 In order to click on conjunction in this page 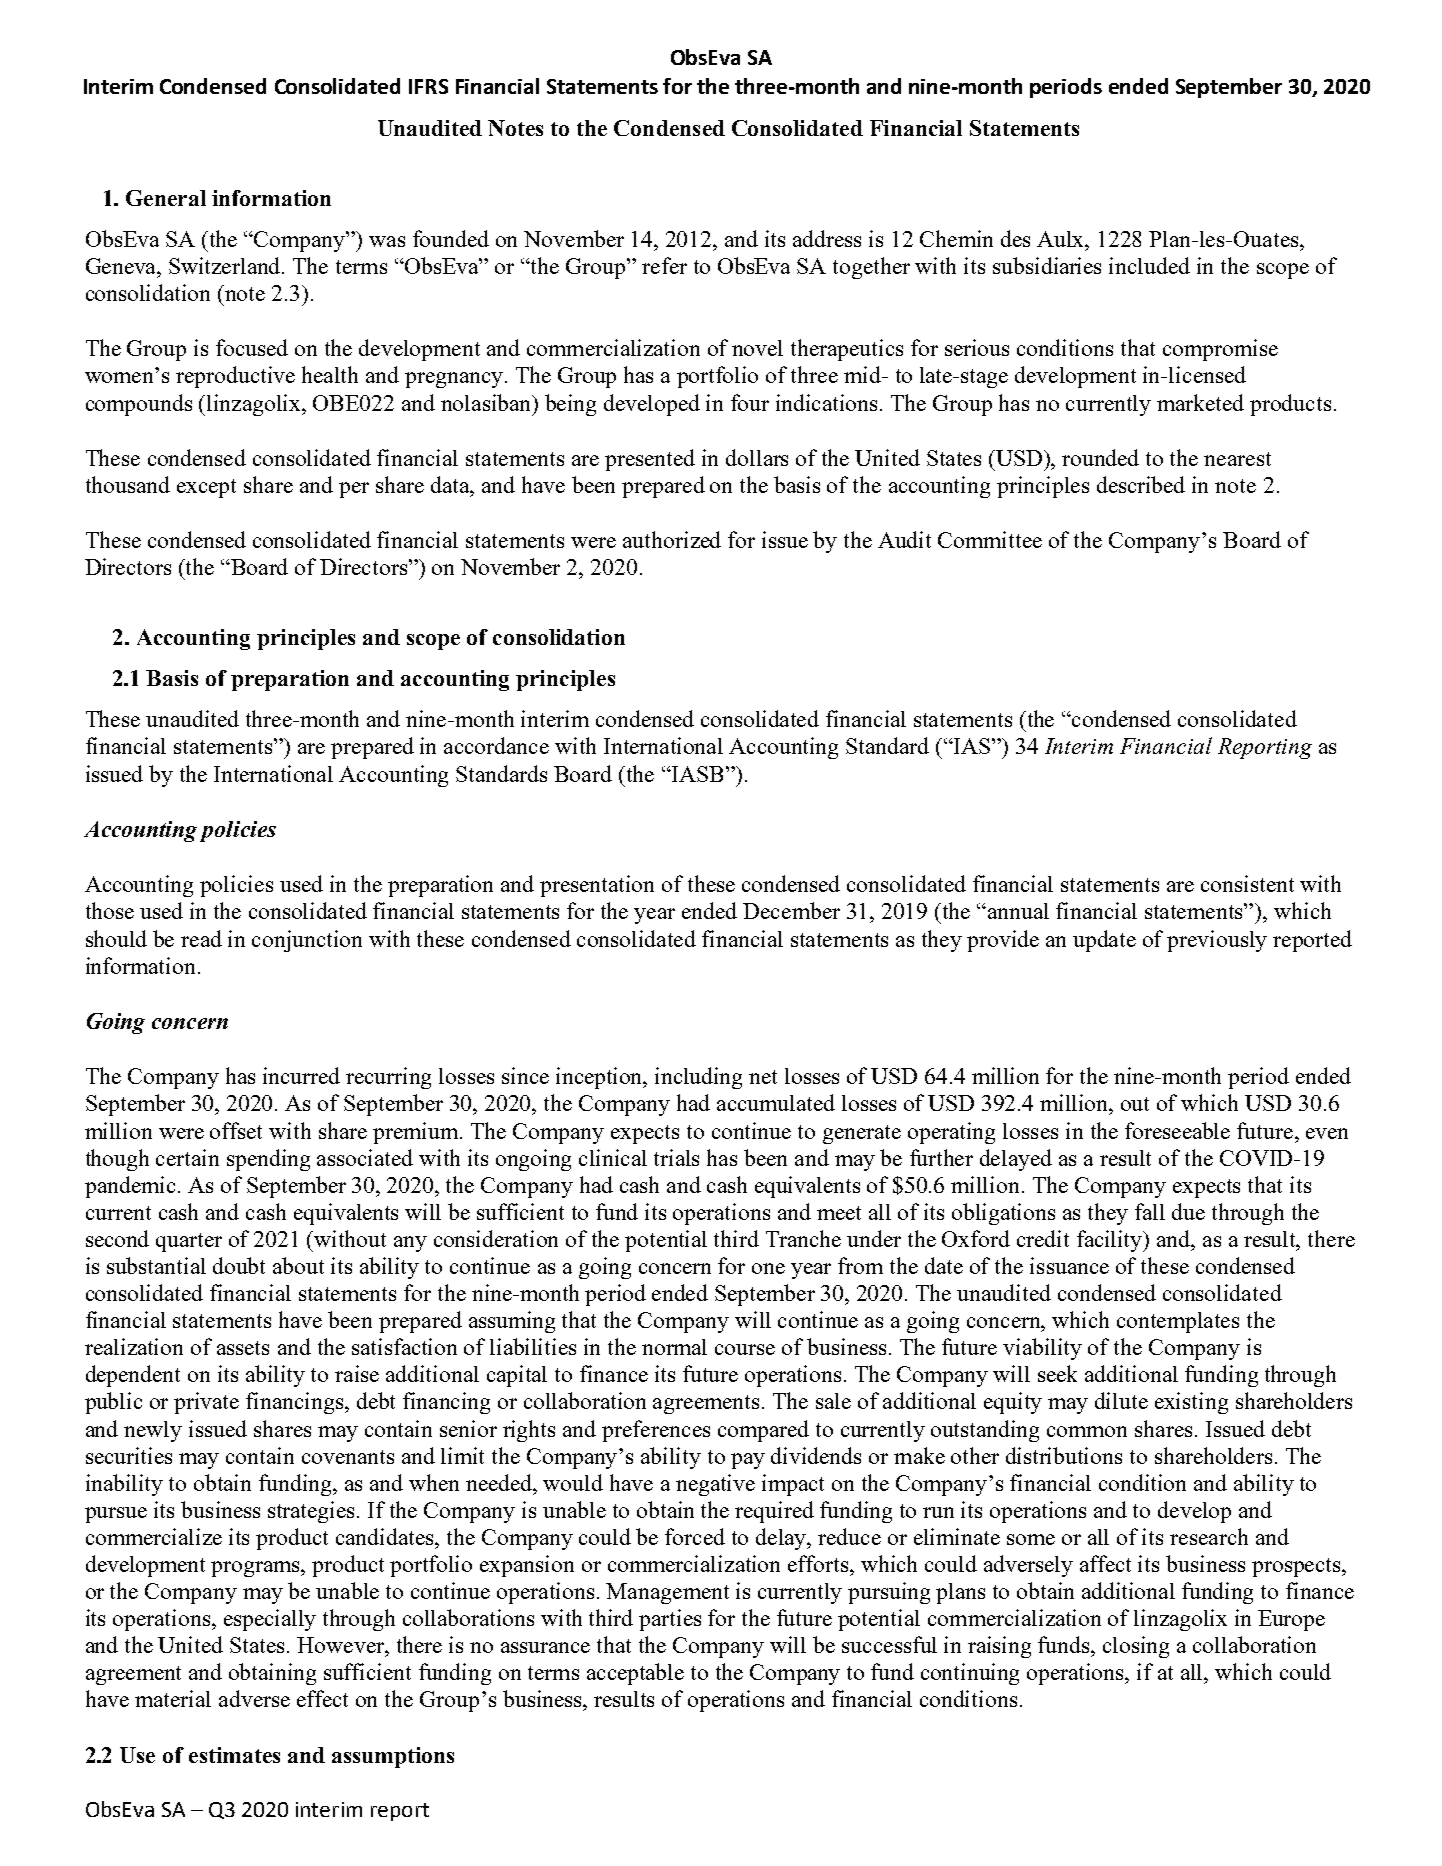, I will do `click(307, 941)`.
